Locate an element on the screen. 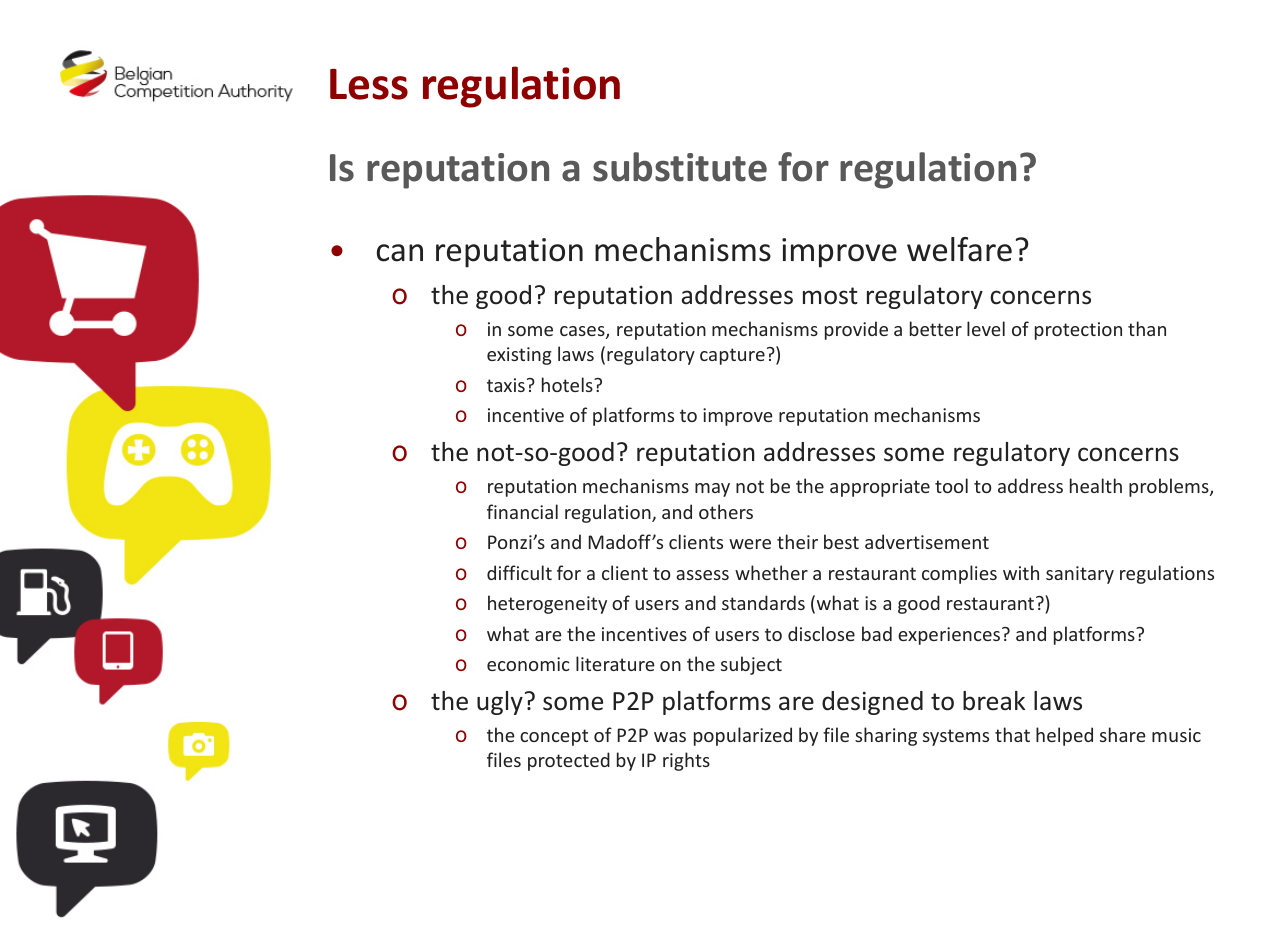  most is located at coordinates (830, 296).
